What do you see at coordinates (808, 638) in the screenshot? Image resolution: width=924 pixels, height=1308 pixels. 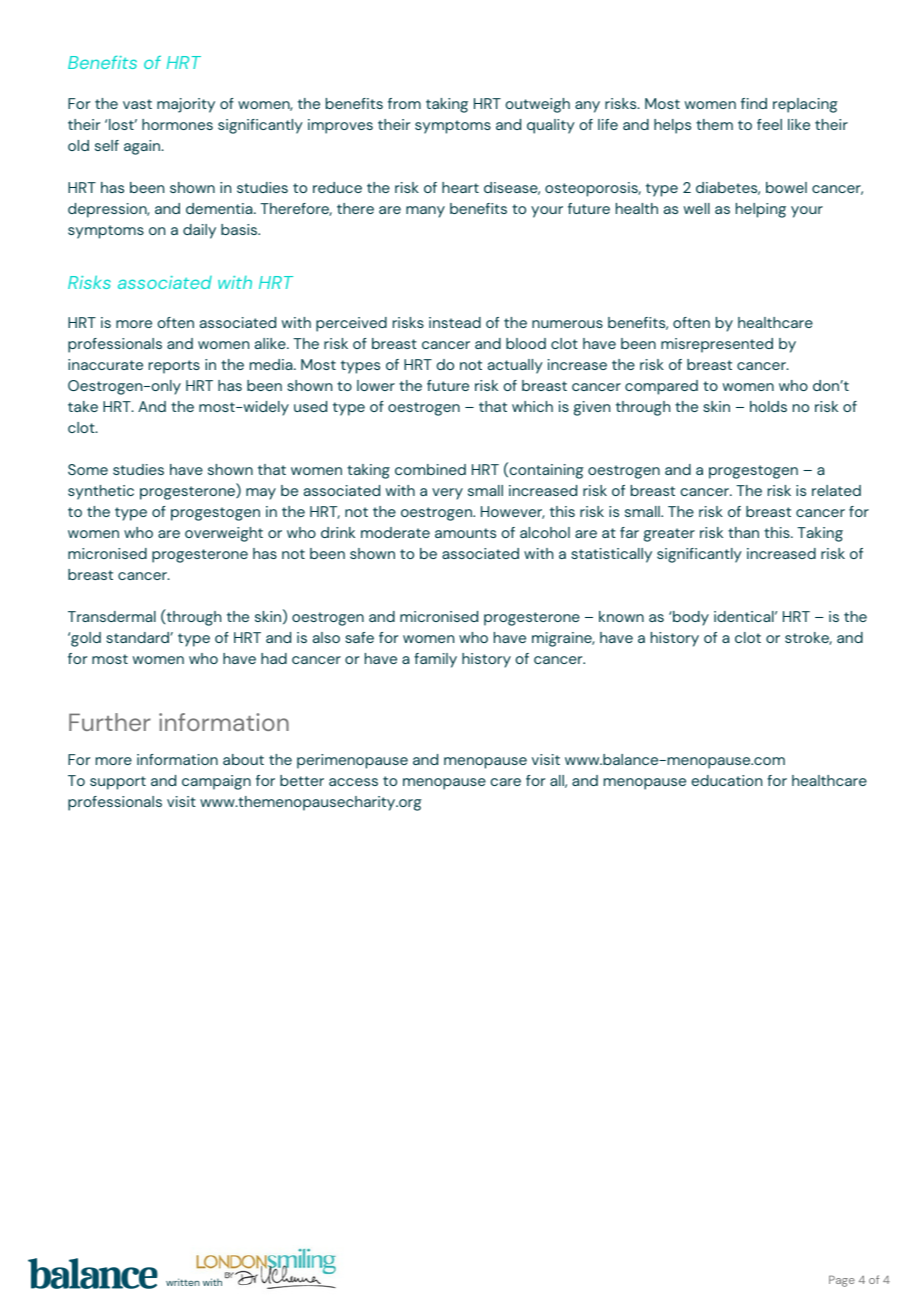 I see `stroke` at bounding box center [808, 638].
